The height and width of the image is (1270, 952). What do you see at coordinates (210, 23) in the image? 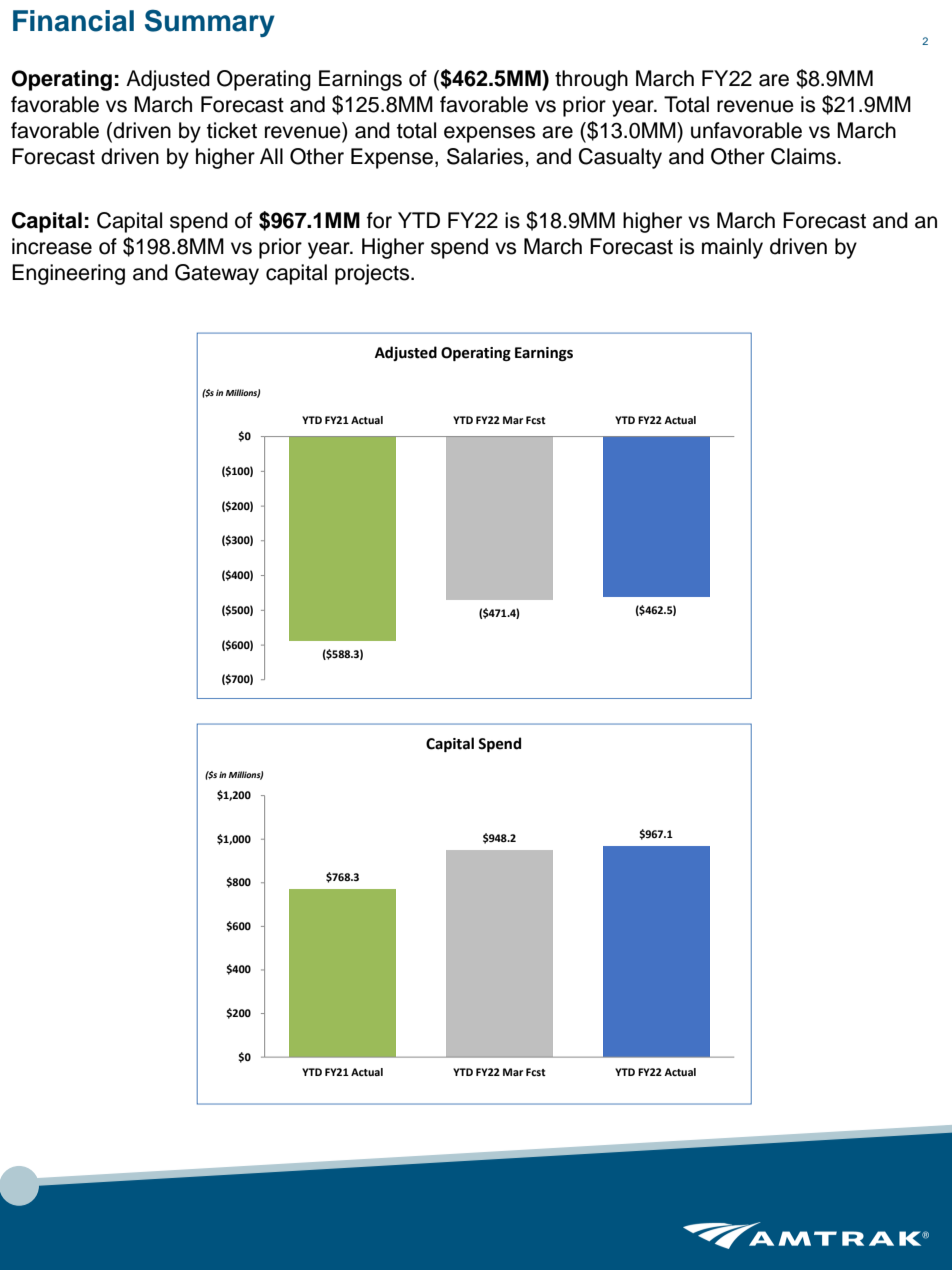
I see `Summary` at bounding box center [210, 23].
